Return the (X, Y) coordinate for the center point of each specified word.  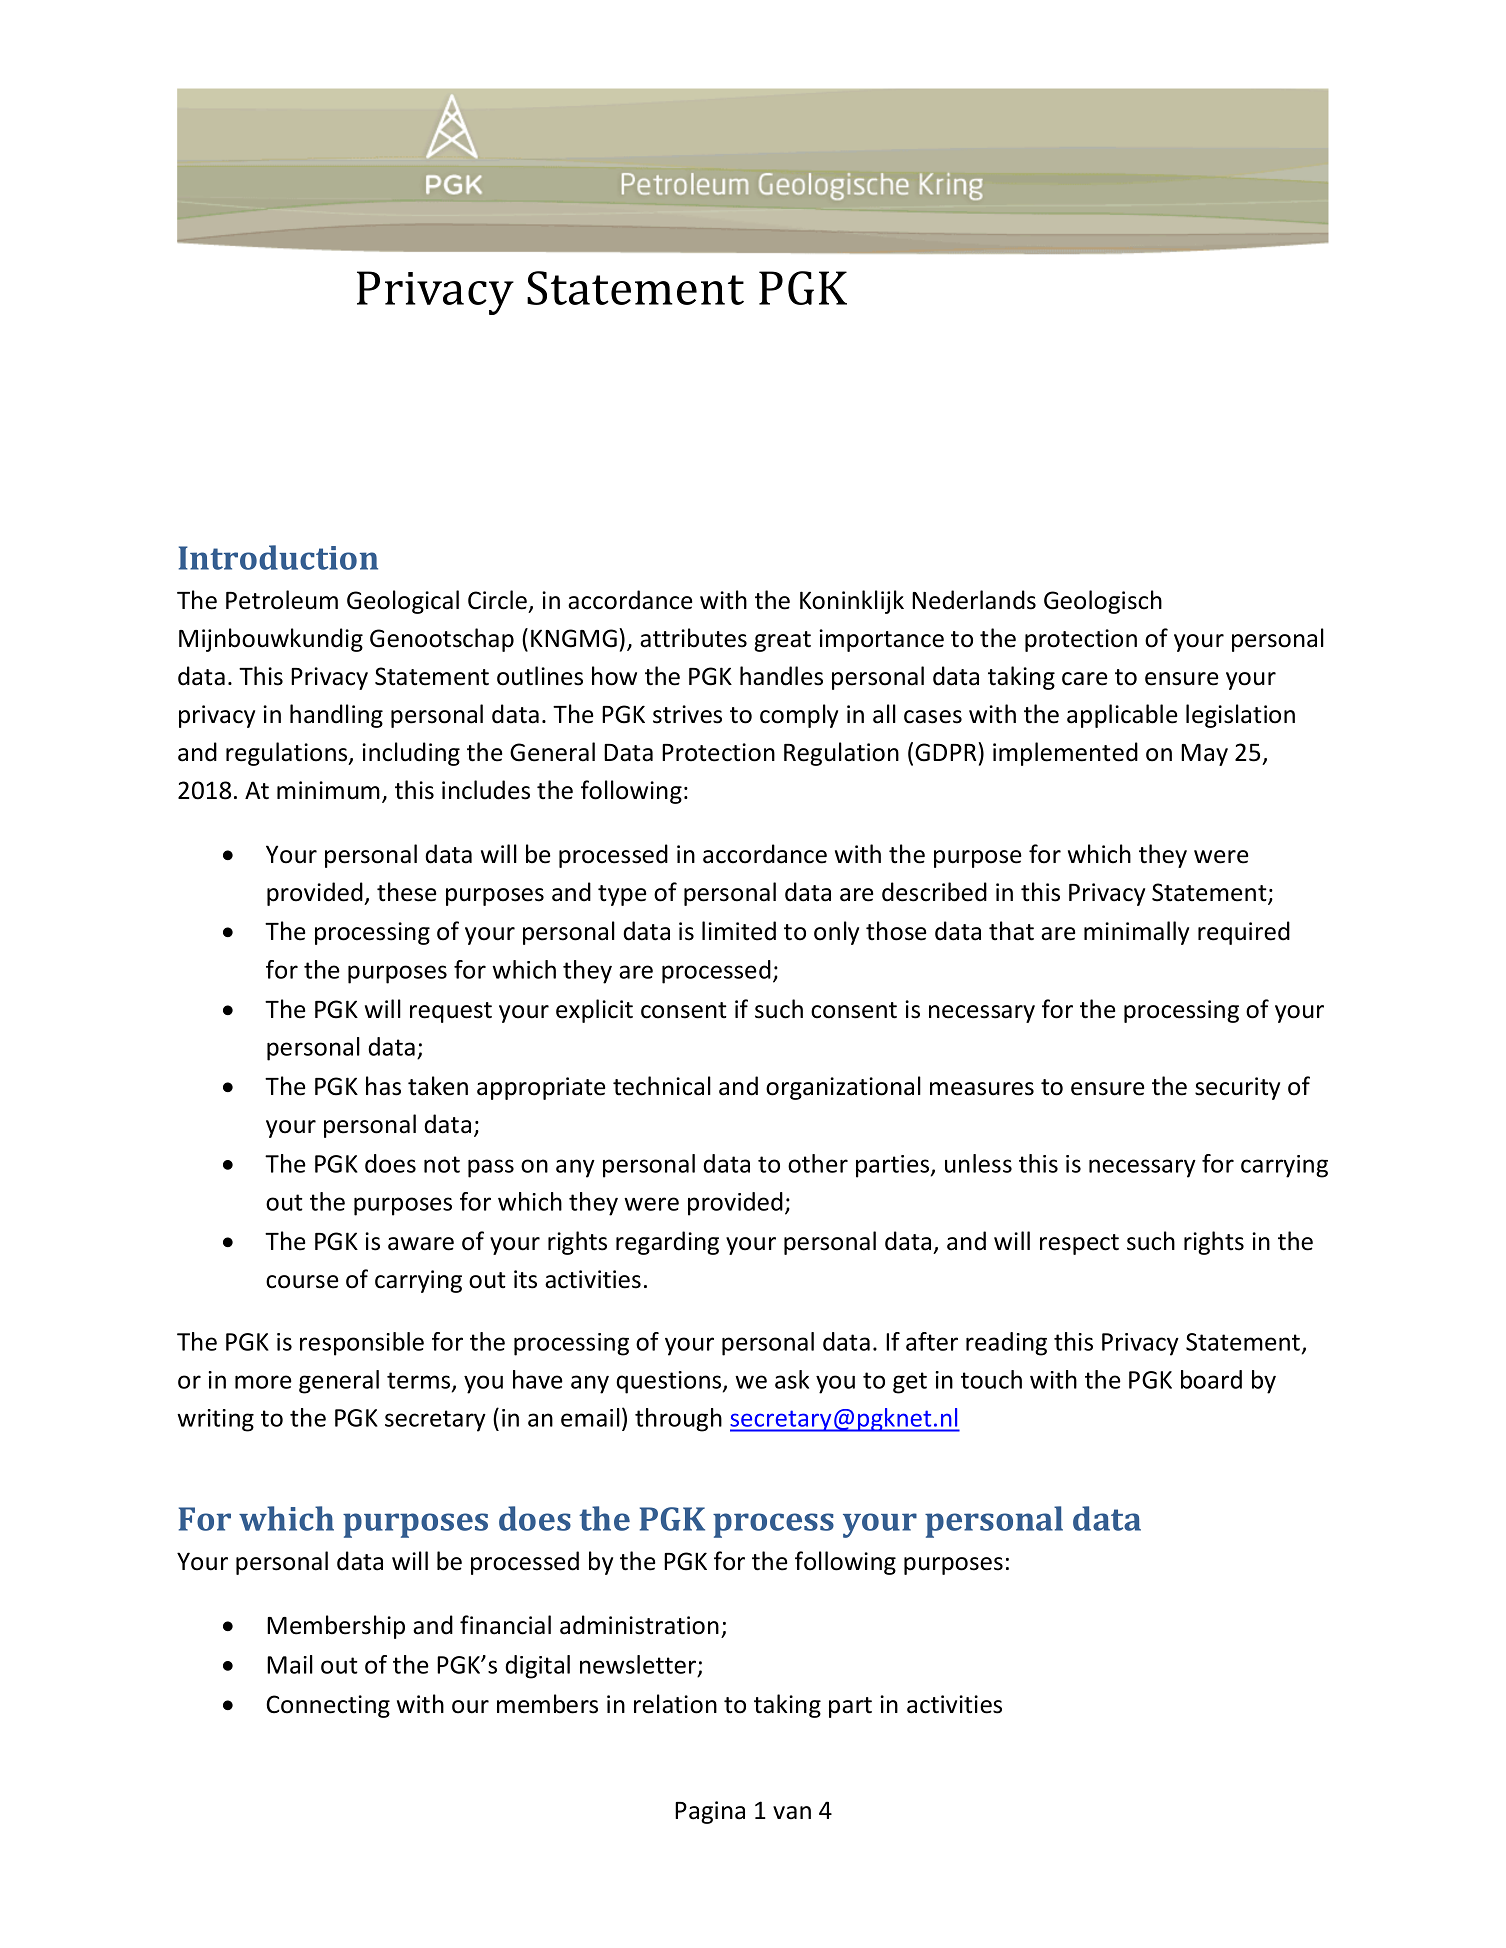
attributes (693, 638)
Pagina (710, 1812)
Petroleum (282, 600)
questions (670, 1382)
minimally (1136, 933)
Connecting (328, 1706)
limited (739, 931)
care (1085, 679)
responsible (362, 1344)
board (1211, 1379)
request (451, 1012)
